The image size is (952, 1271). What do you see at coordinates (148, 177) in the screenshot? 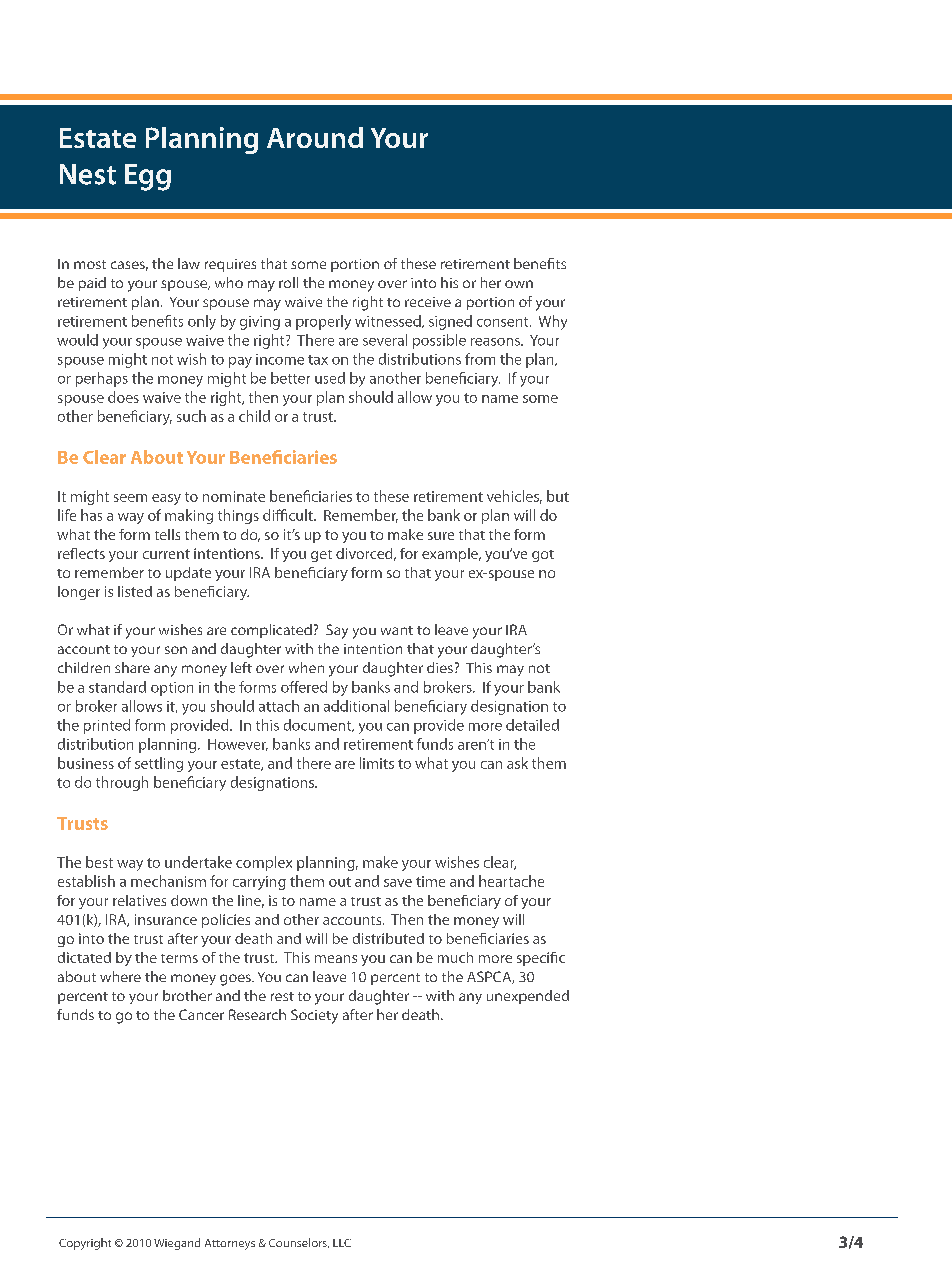
I see `Egg` at bounding box center [148, 177].
